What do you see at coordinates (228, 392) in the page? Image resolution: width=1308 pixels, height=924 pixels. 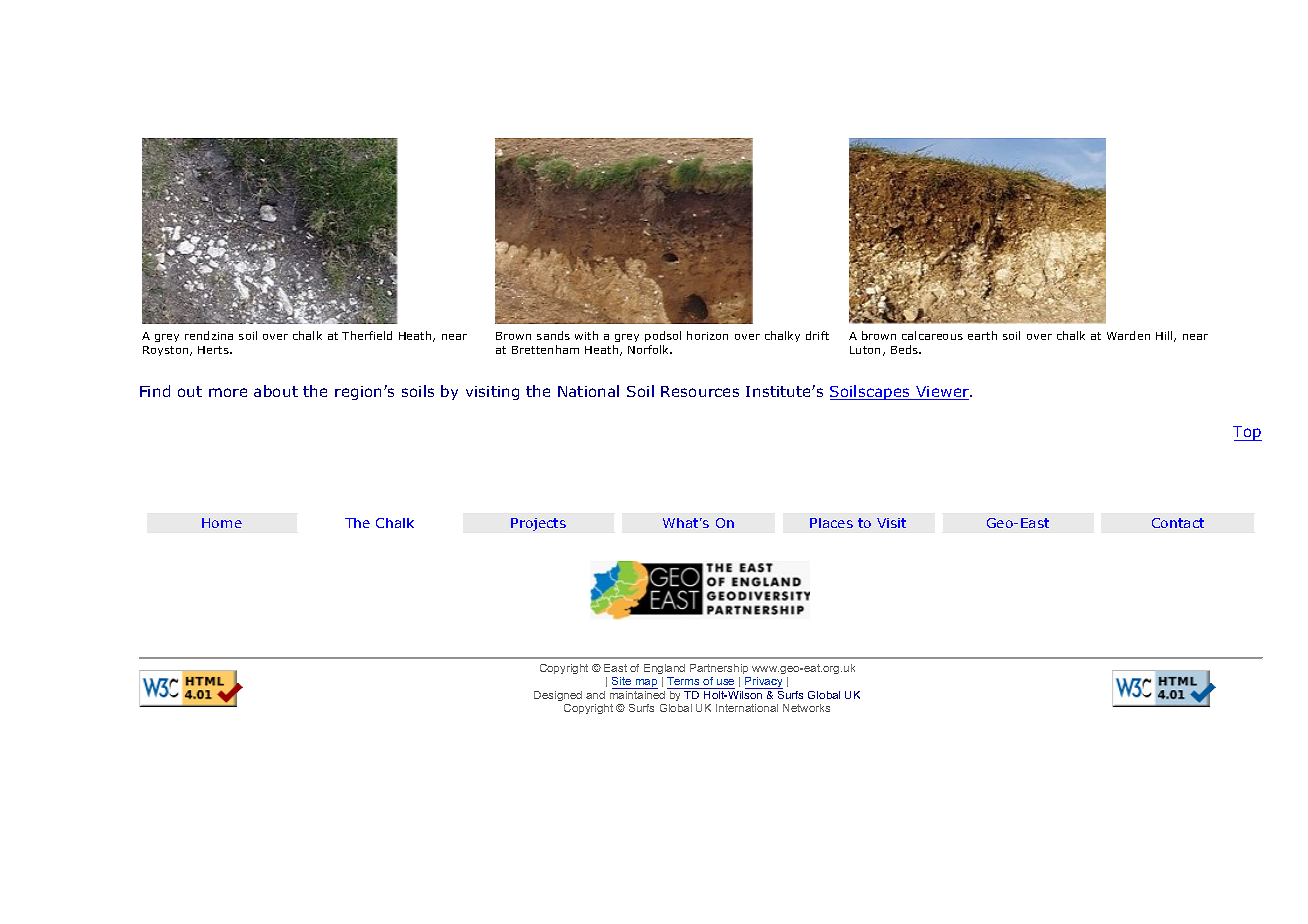 I see `more` at bounding box center [228, 392].
